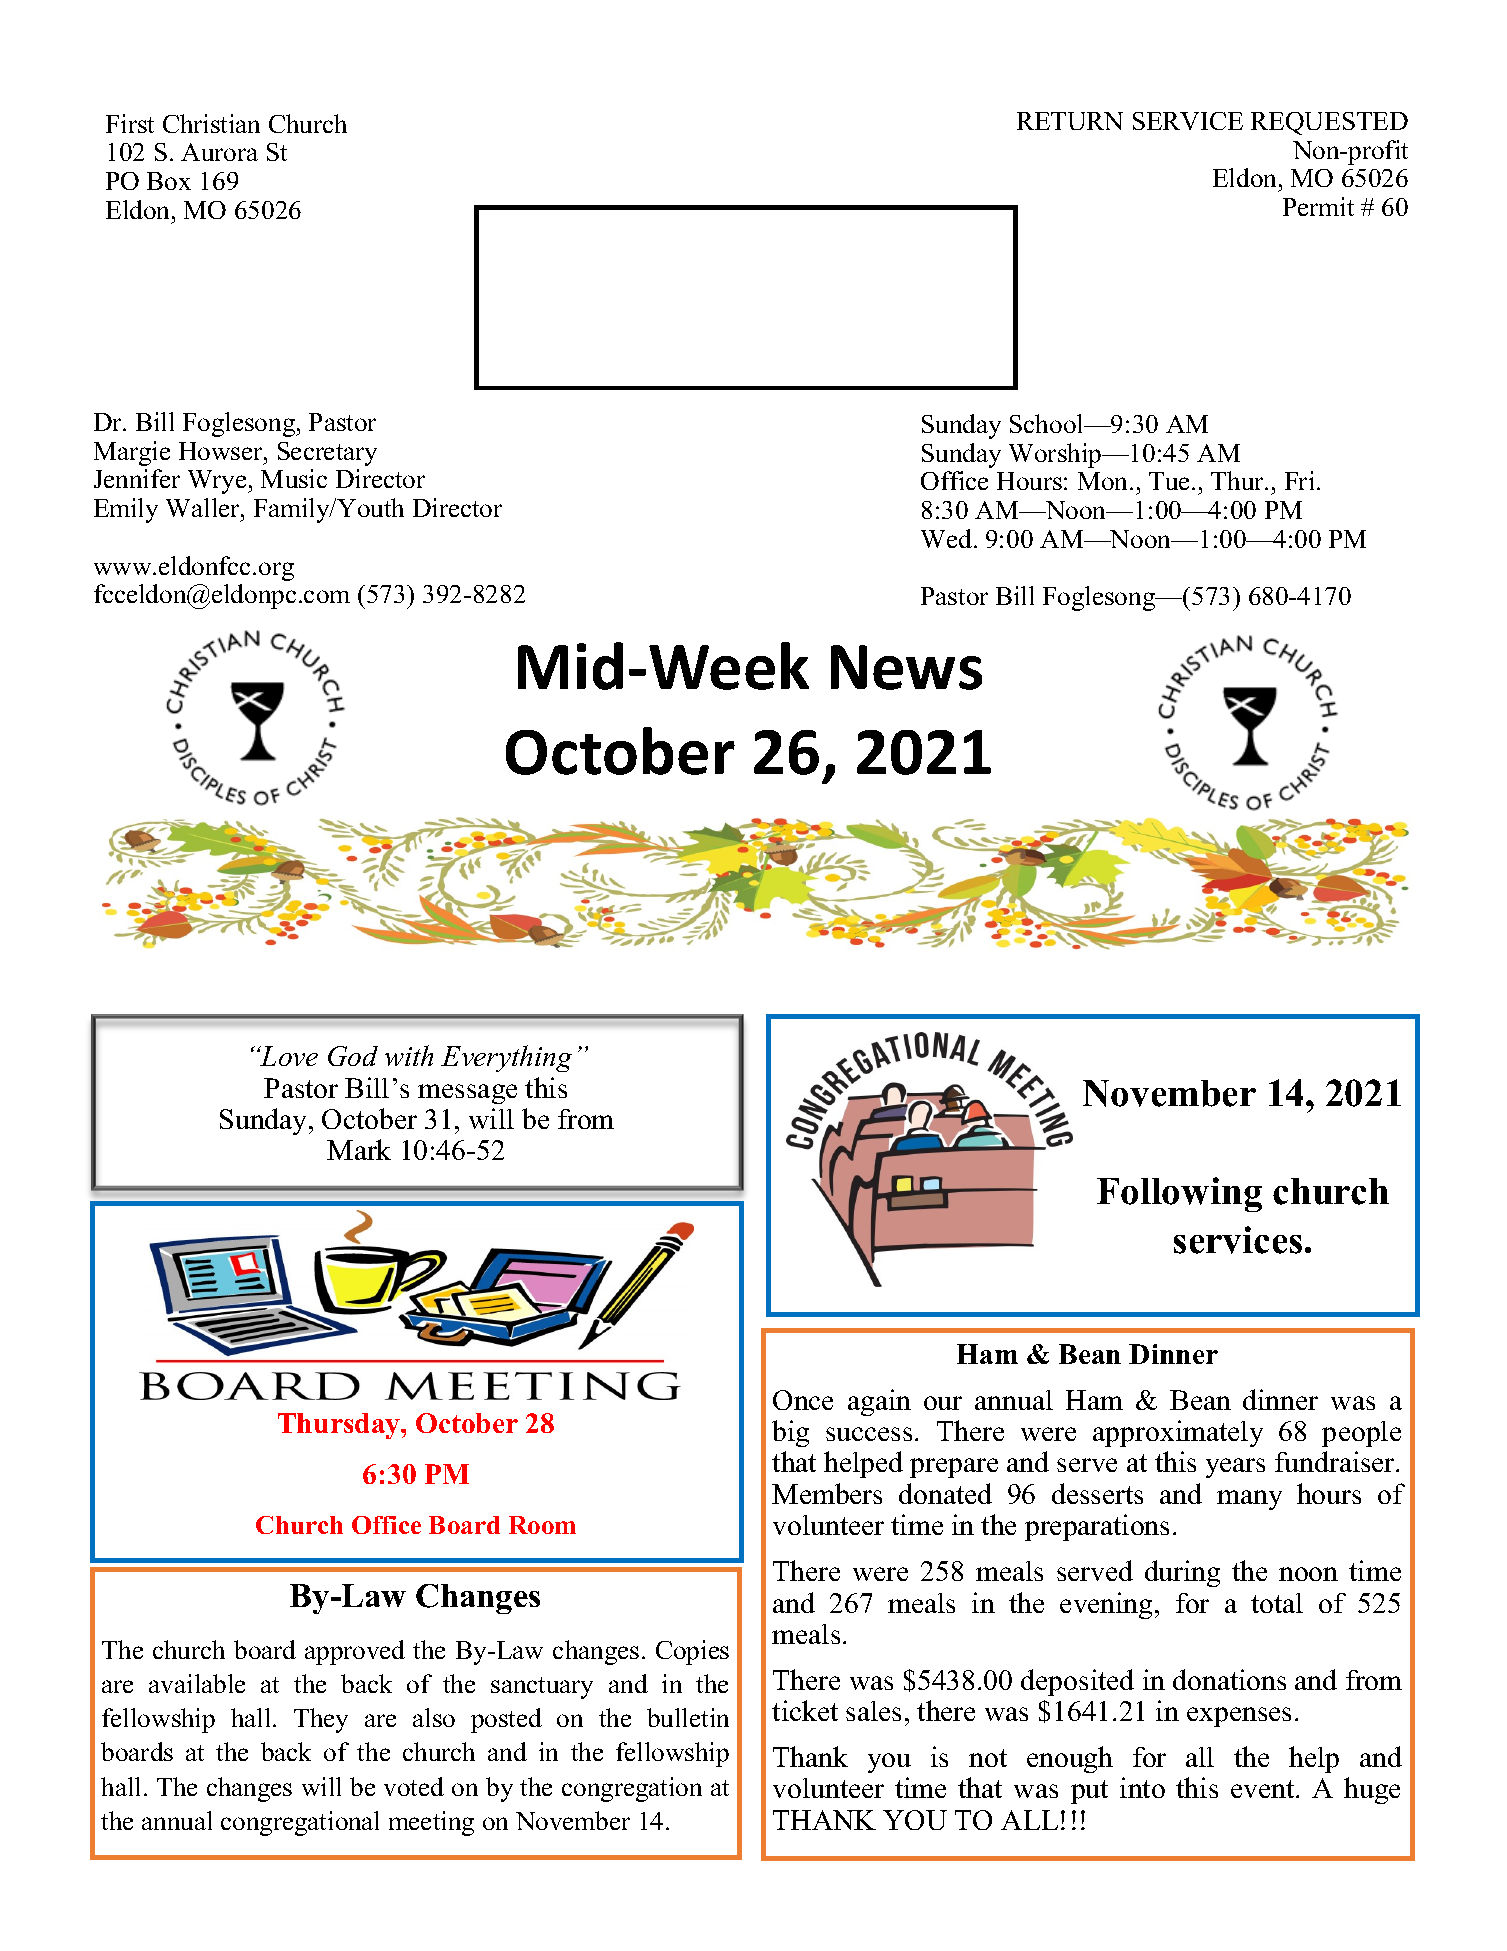 This image has width=1507, height=1951. What do you see at coordinates (1264, 1789) in the image?
I see `event` at bounding box center [1264, 1789].
